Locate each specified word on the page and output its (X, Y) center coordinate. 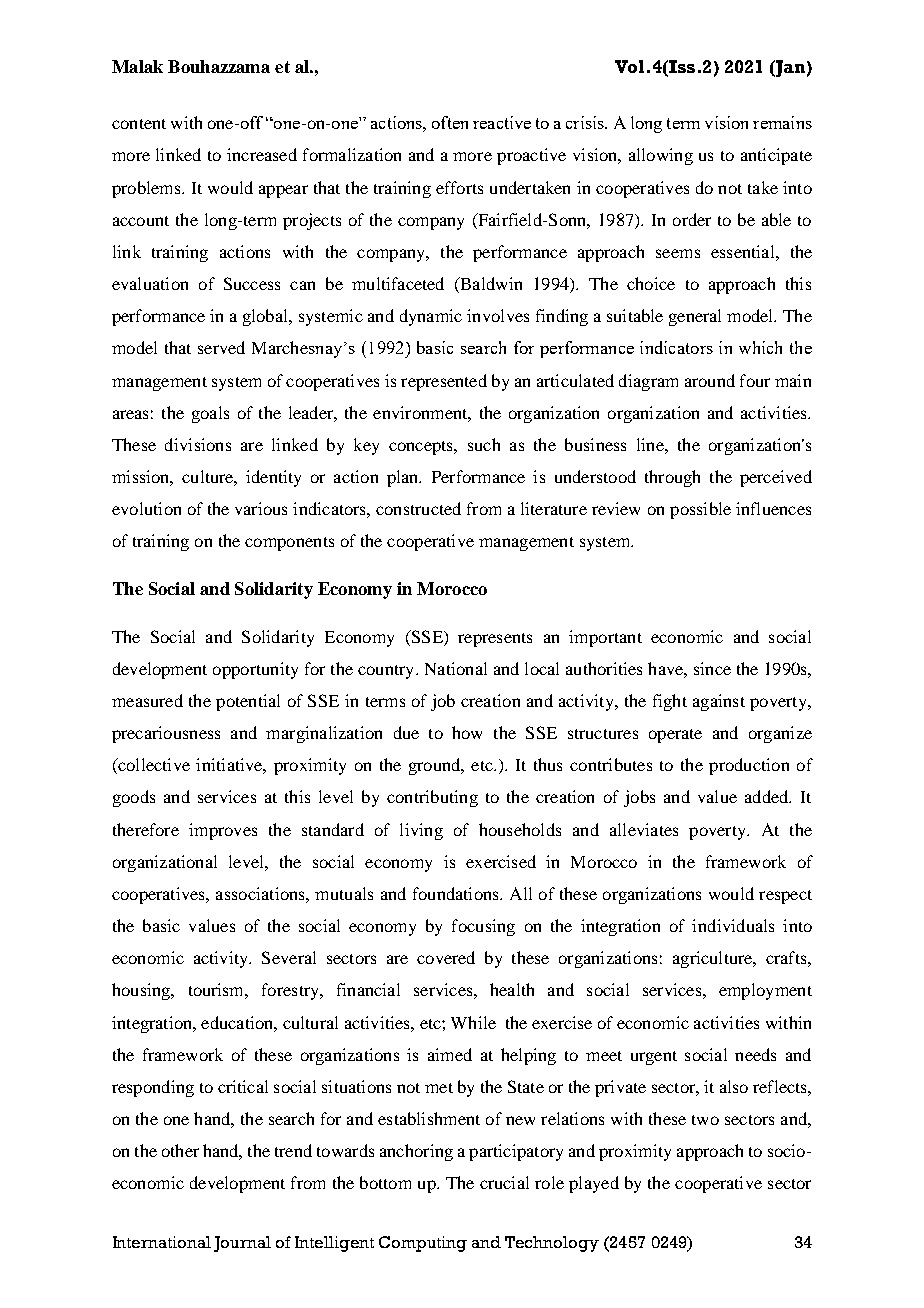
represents (495, 640)
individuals (733, 925)
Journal (242, 1244)
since (712, 668)
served (221, 347)
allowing (661, 156)
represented (444, 382)
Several (289, 957)
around (710, 380)
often (450, 122)
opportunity (255, 670)
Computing (423, 1244)
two (705, 1120)
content (139, 124)
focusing (483, 927)
